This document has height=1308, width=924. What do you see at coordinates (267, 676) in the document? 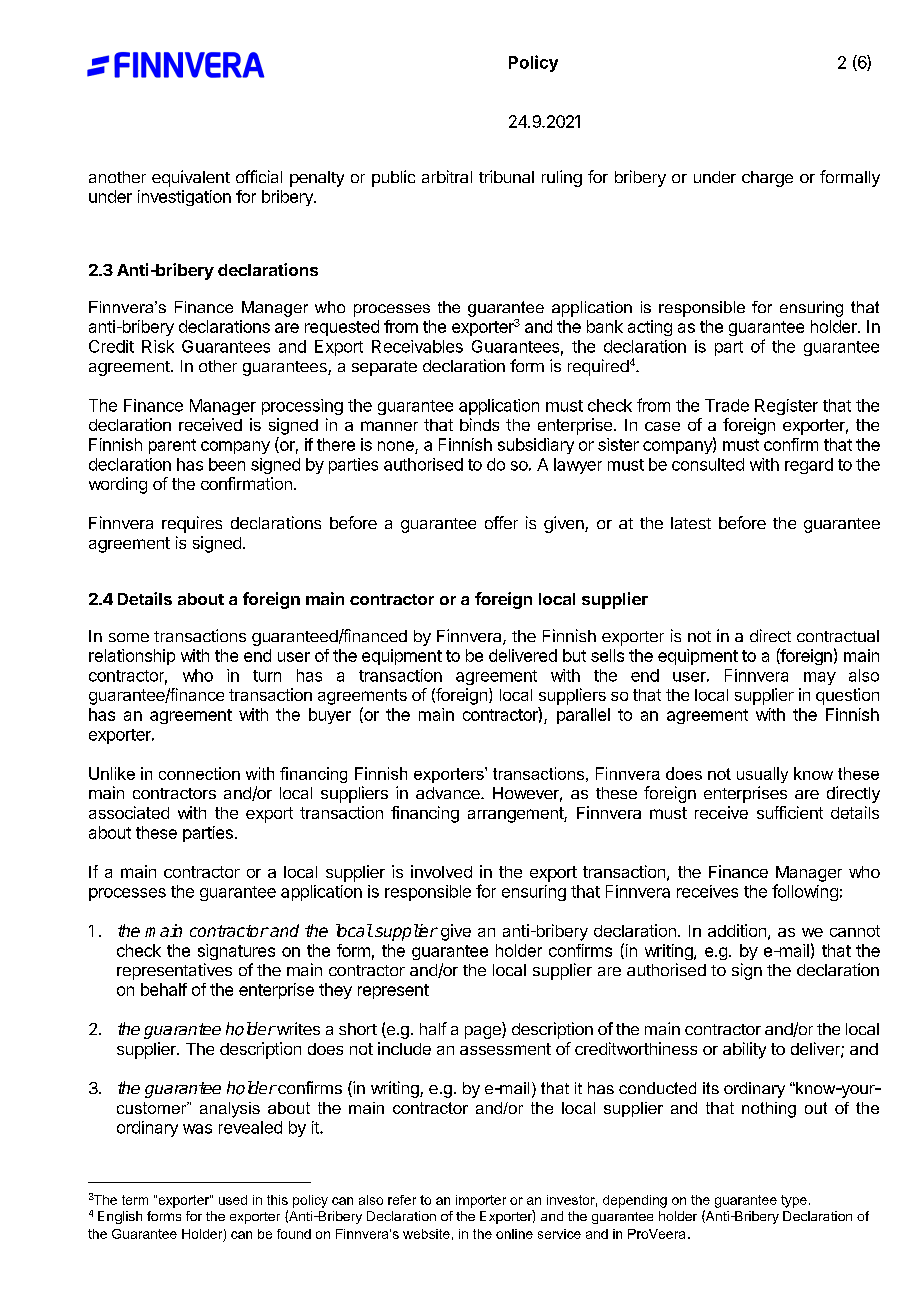
I see `turn` at bounding box center [267, 676].
